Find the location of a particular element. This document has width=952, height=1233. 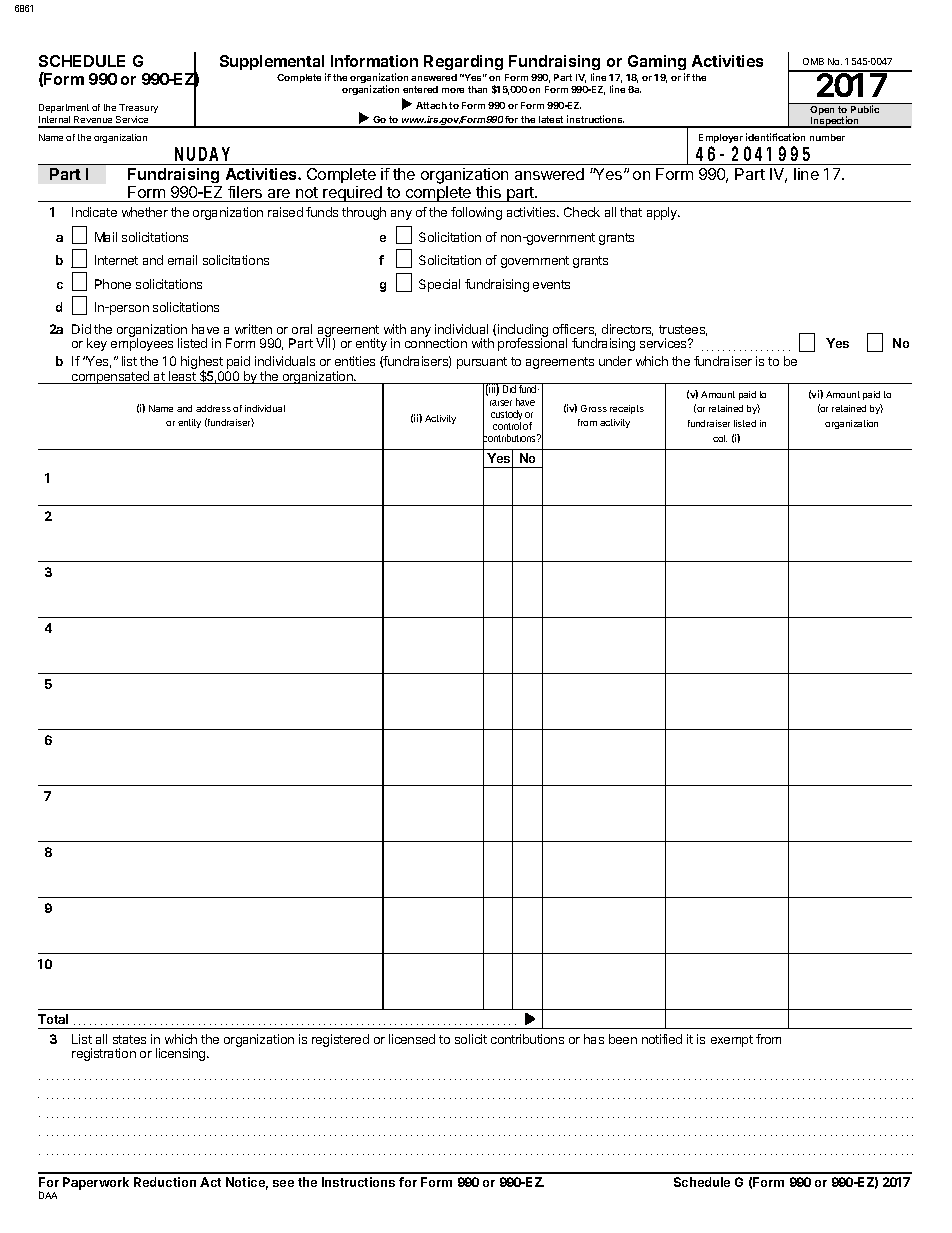

more is located at coordinates (453, 90).
